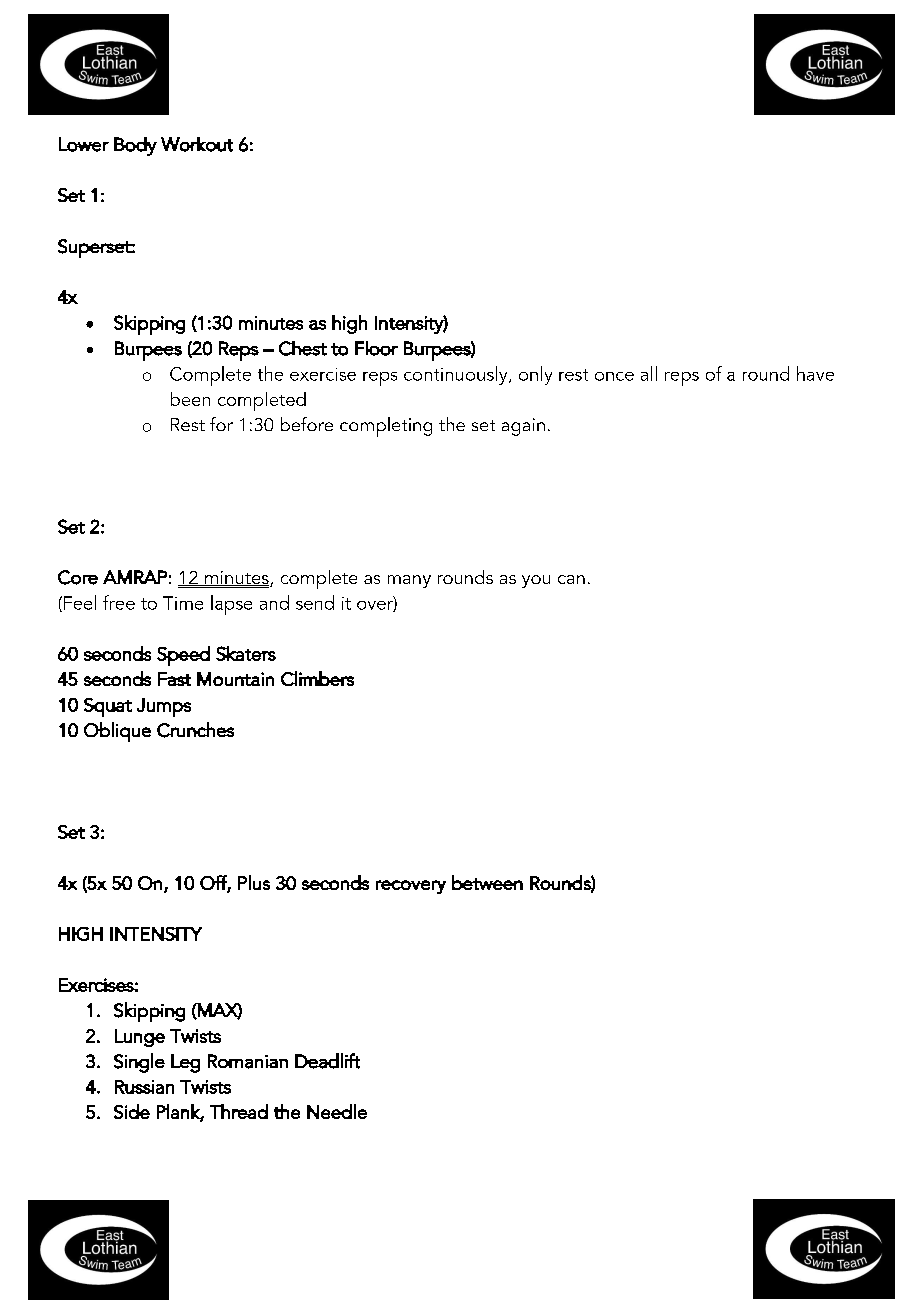 The height and width of the page is (1308, 924). Describe the element at coordinates (386, 427) in the page. I see `completing` at that location.
